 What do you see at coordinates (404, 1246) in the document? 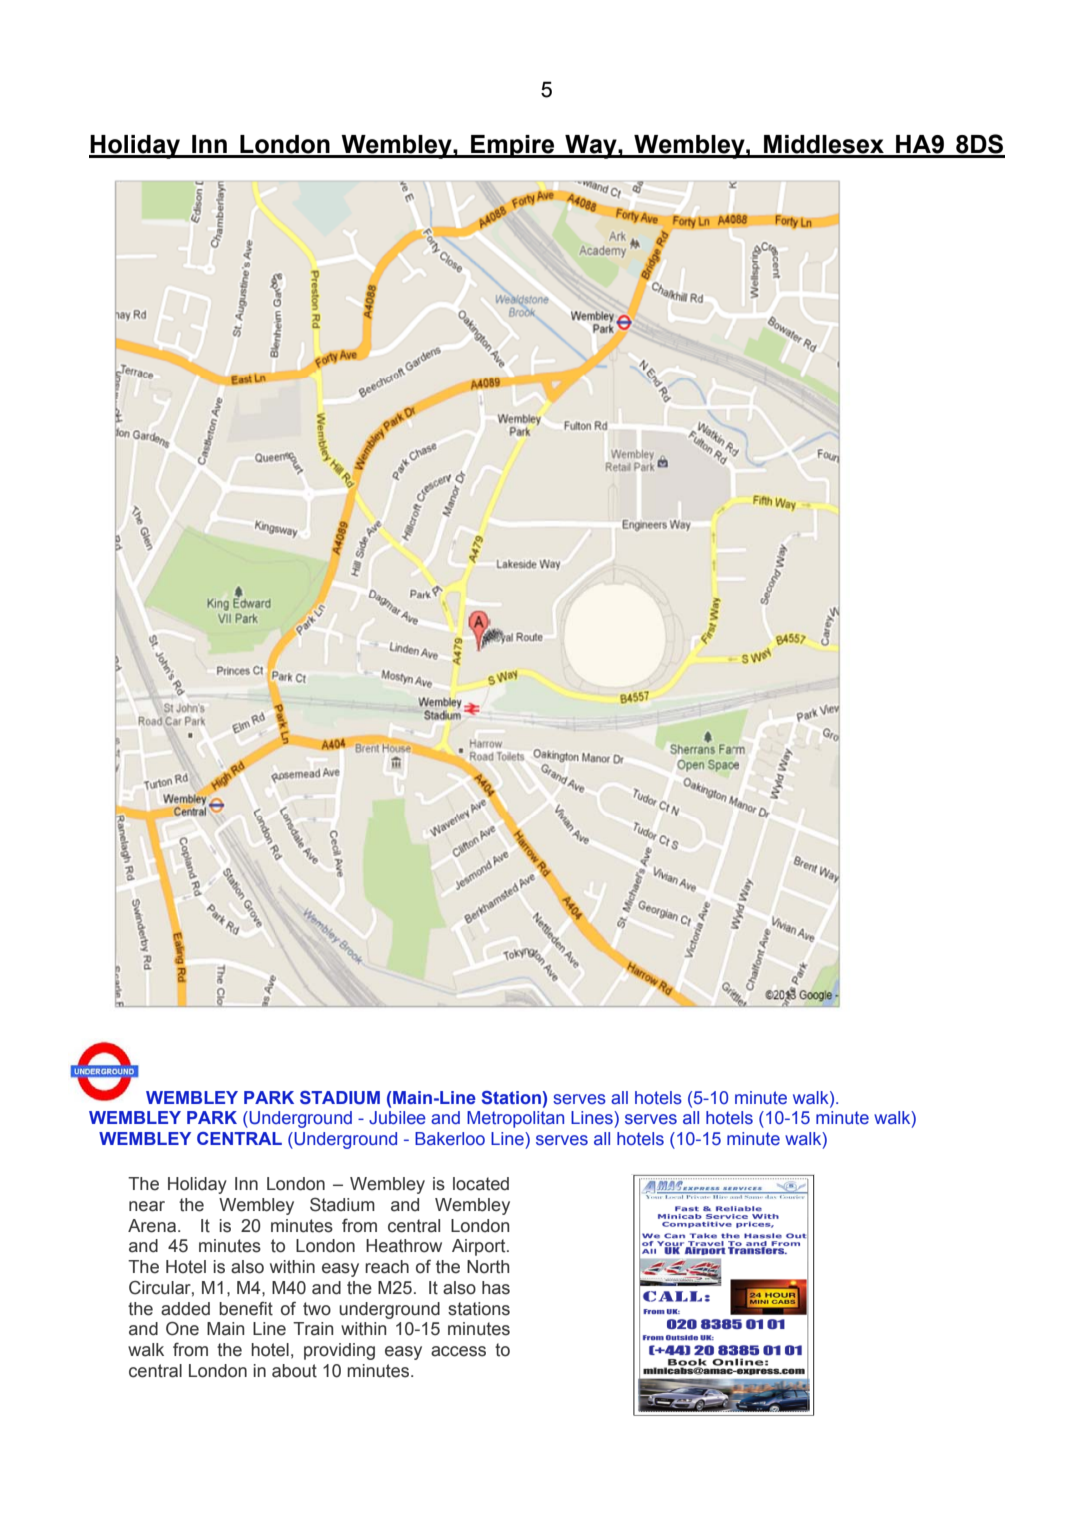
I see `Heathrow` at bounding box center [404, 1246].
